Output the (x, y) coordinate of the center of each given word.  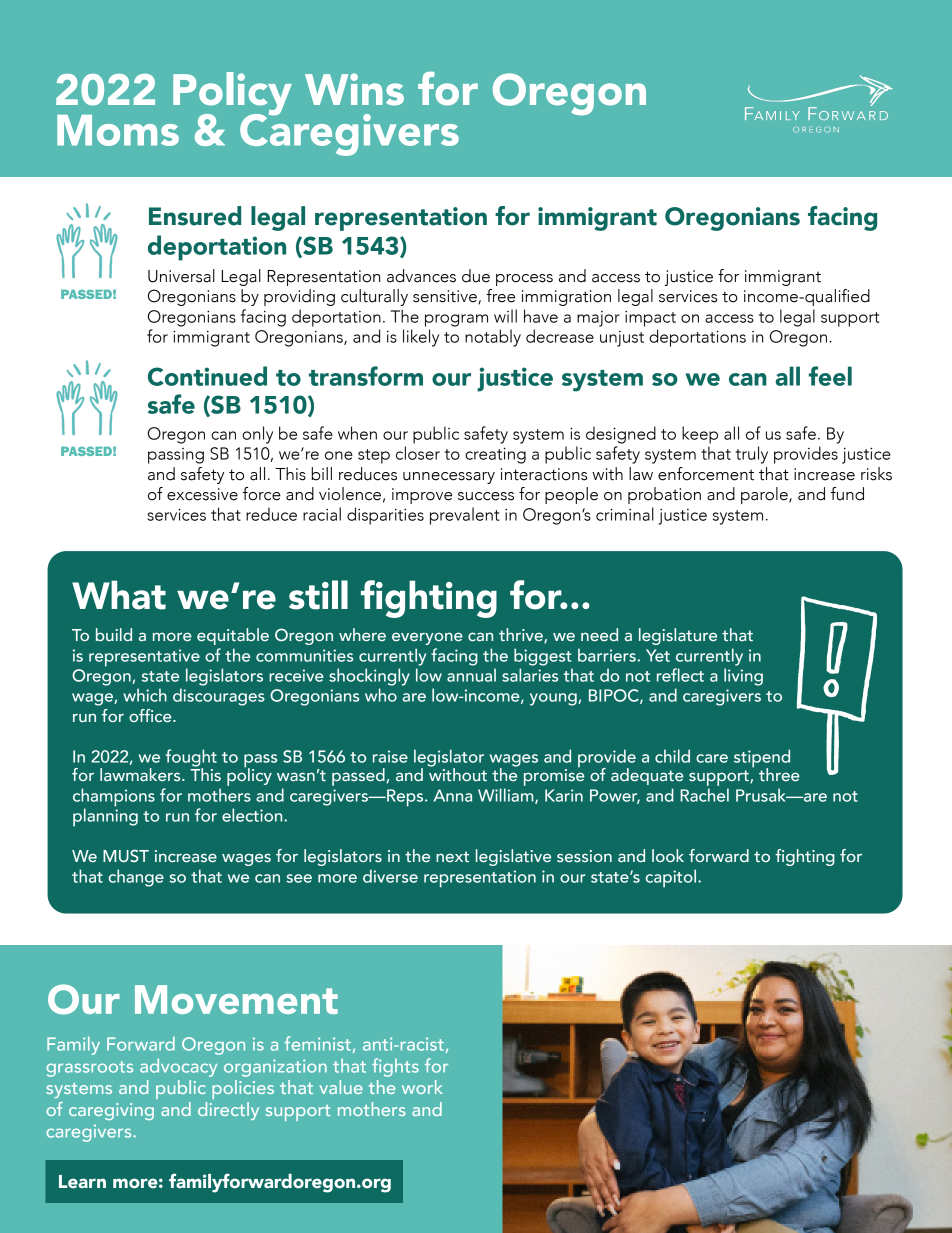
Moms (118, 130)
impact (650, 319)
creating (495, 455)
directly (228, 1111)
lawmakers (141, 775)
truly (752, 455)
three (779, 775)
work (422, 1087)
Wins (354, 89)
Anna (452, 795)
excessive (202, 494)
